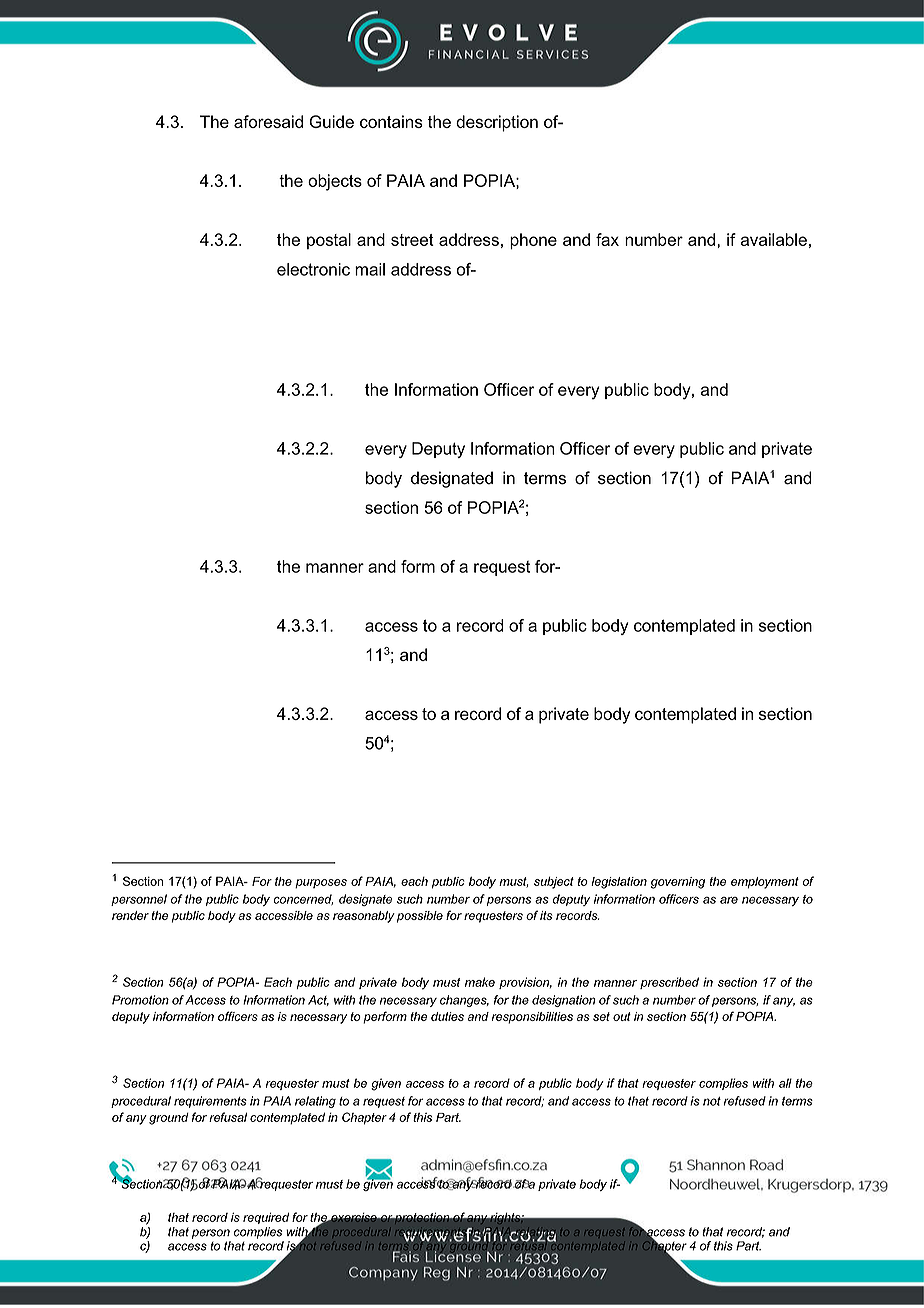 The height and width of the image is (1308, 924). I want to click on fax, so click(607, 239).
